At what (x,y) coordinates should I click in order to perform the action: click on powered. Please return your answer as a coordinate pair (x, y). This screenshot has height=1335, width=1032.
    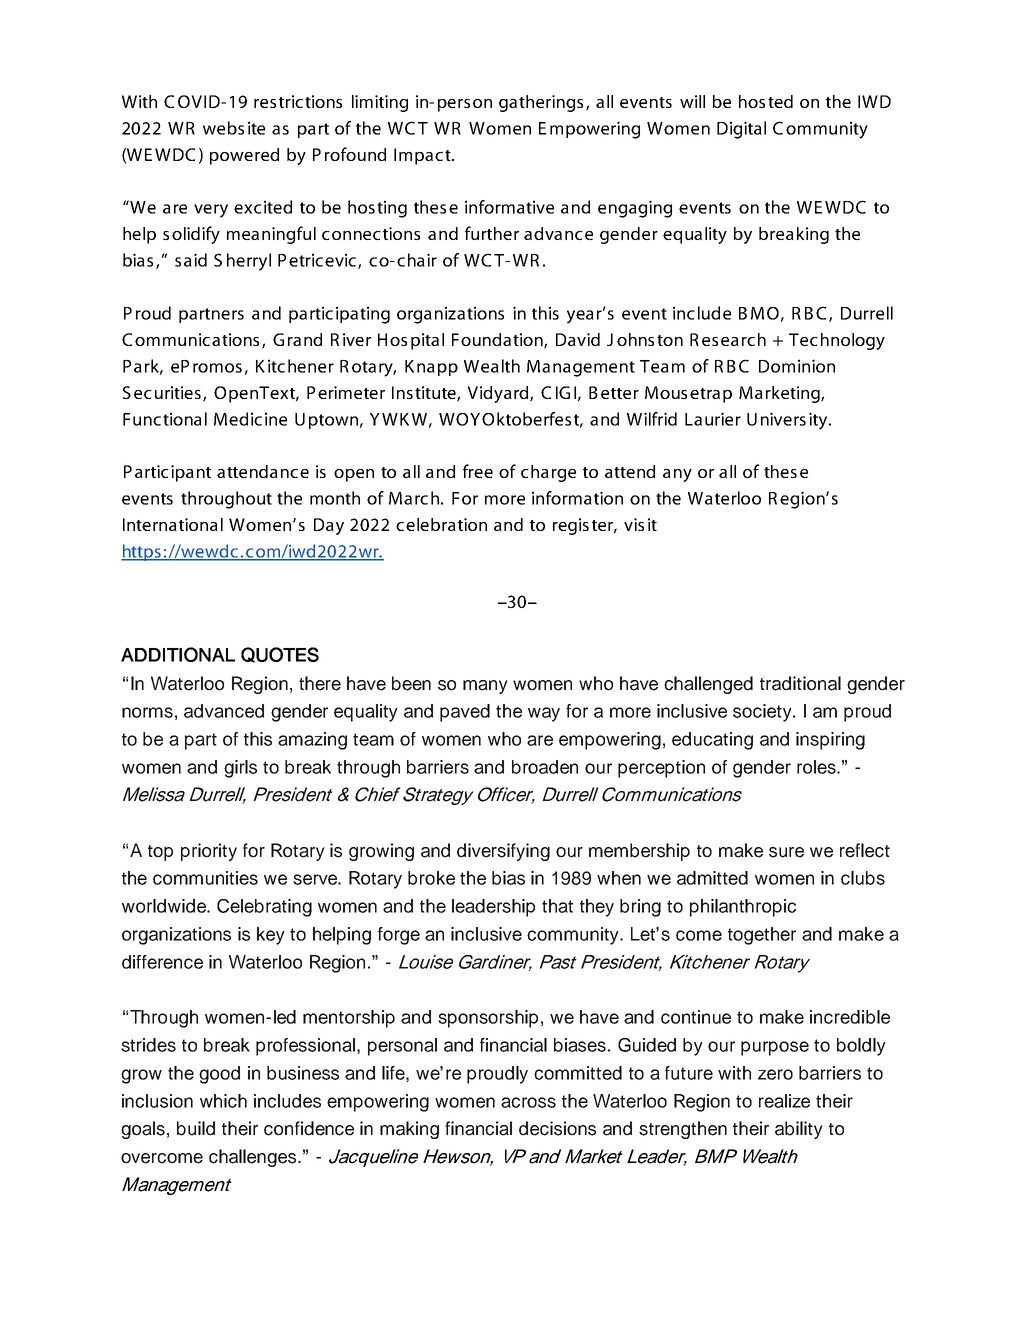
    Looking at the image, I should click on (244, 156).
